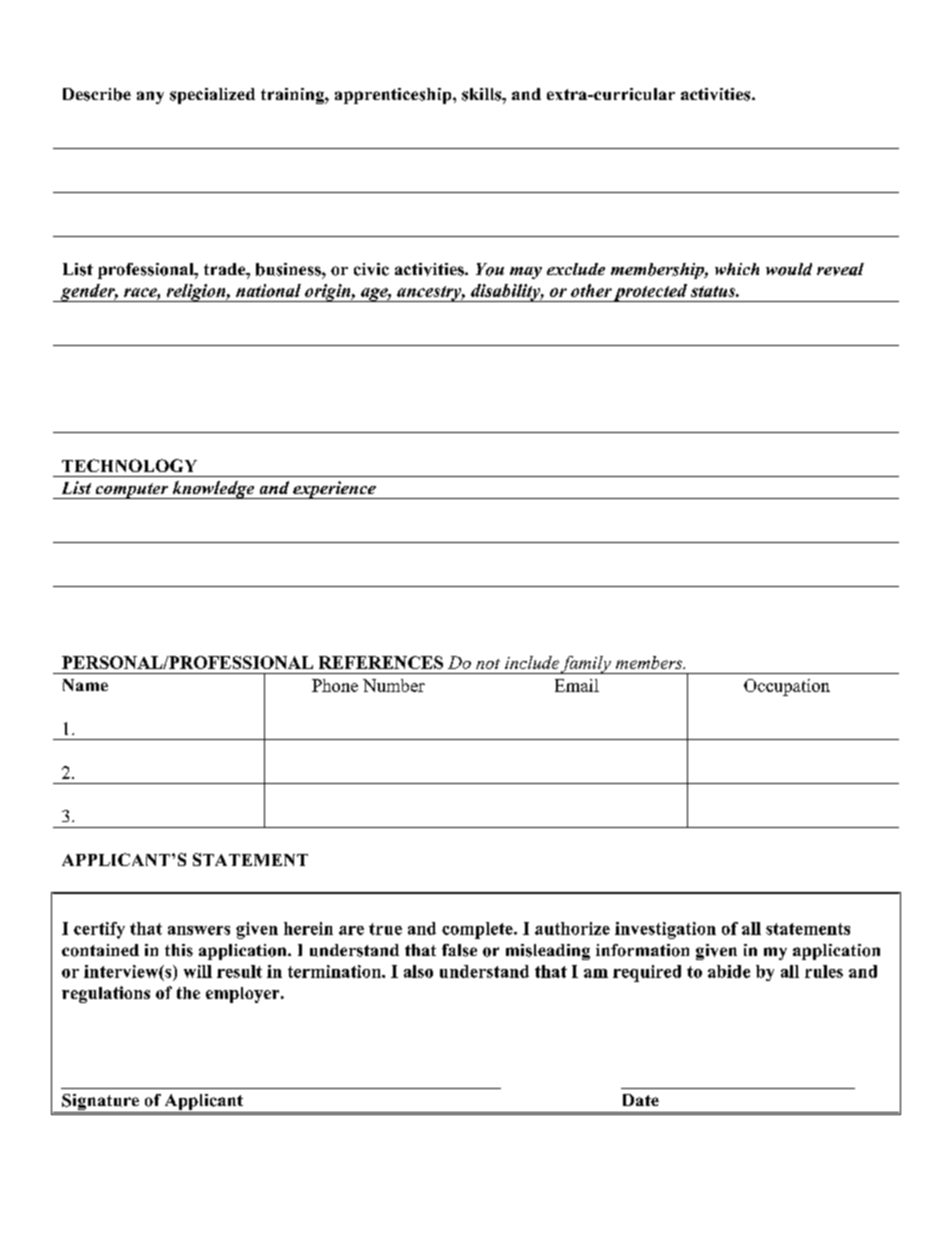  Describe the element at coordinates (334, 490) in the screenshot. I see `experience` at that location.
